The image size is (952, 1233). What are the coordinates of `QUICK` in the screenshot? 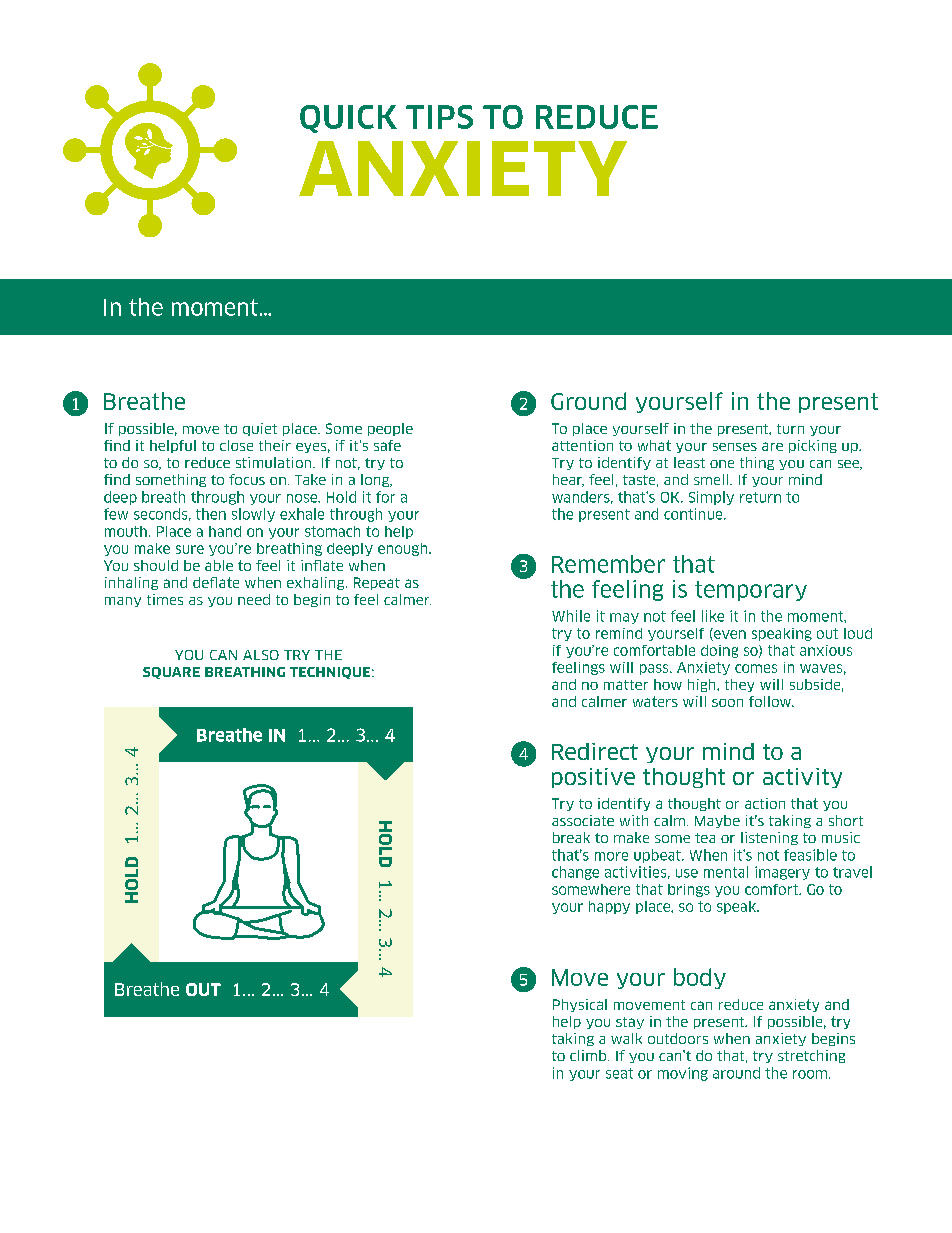 It's located at (348, 119).
